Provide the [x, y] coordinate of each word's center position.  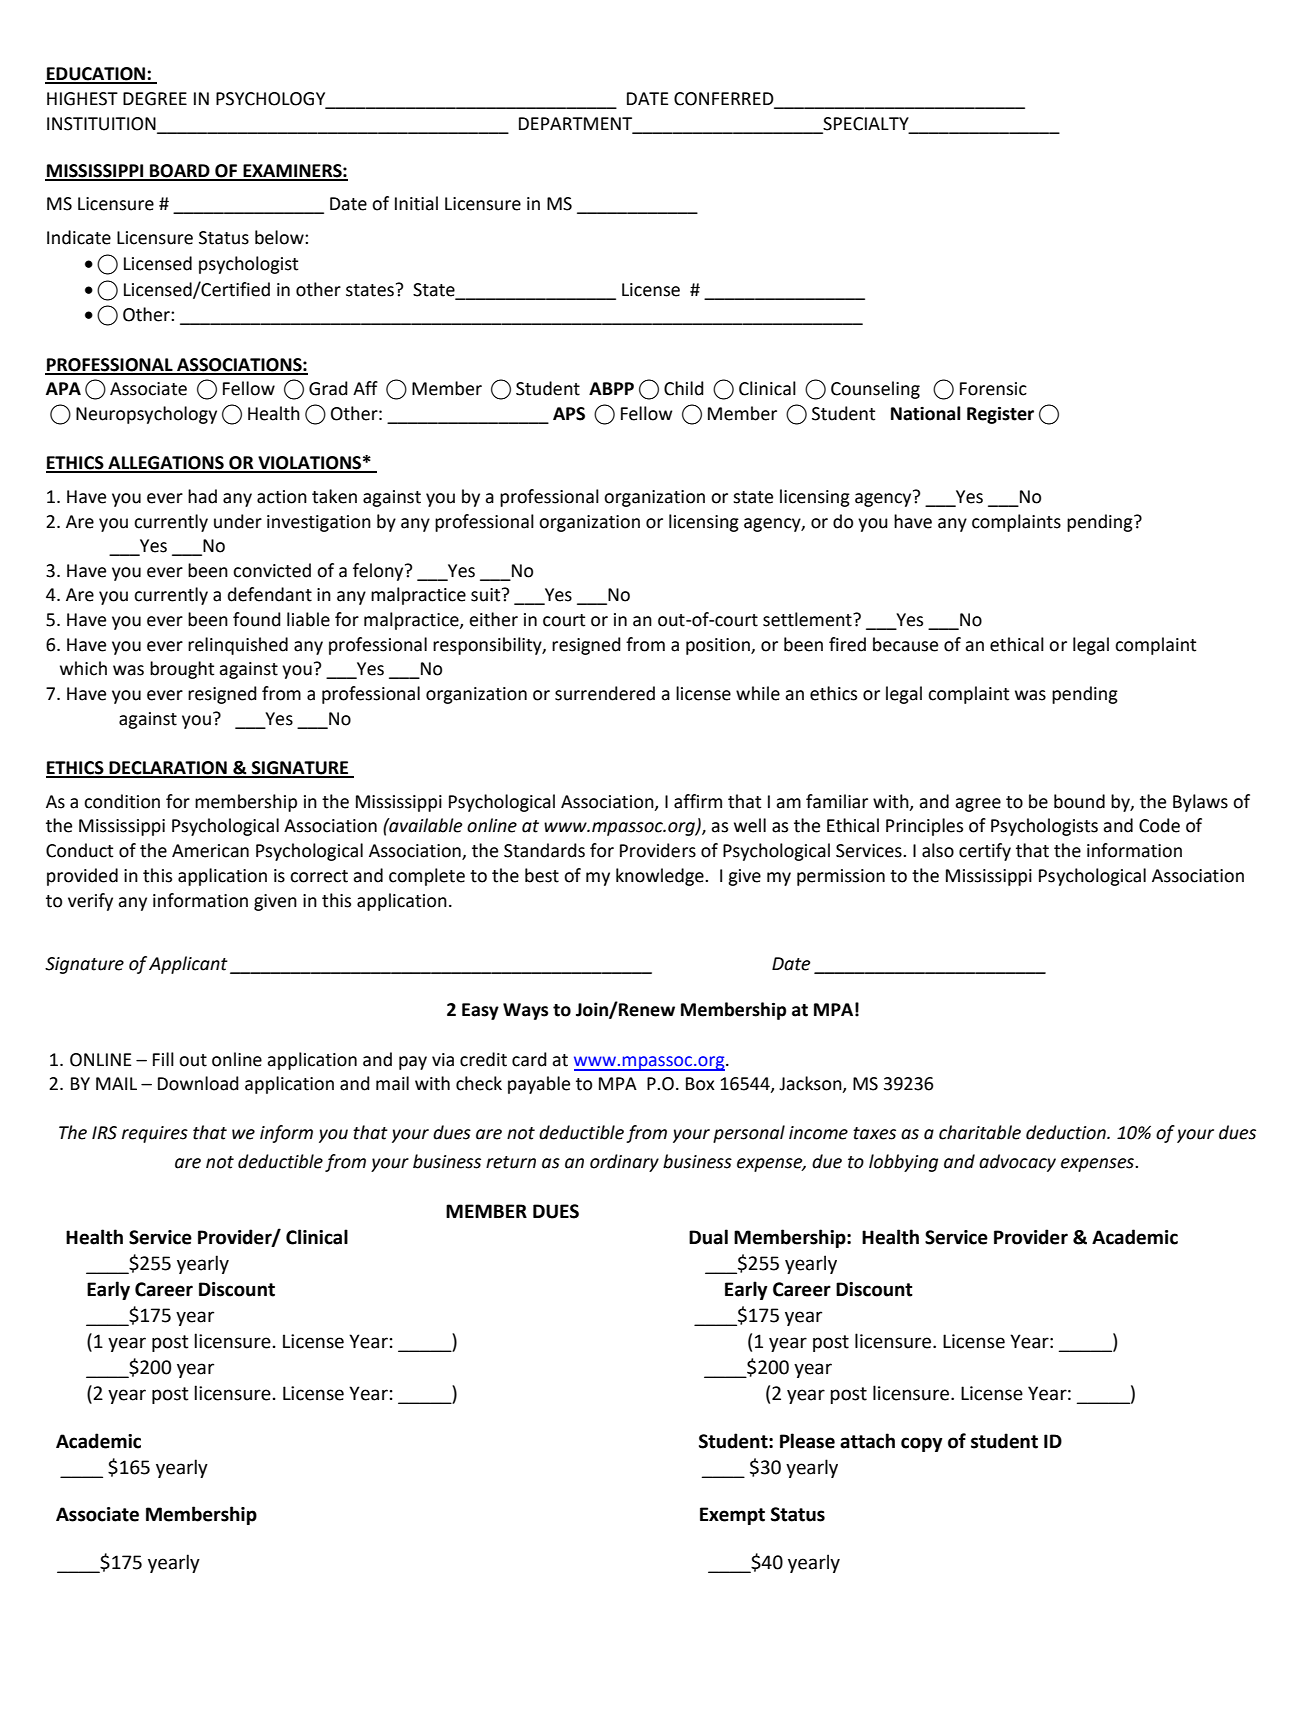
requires [155, 1134]
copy [922, 1444]
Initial [416, 203]
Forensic [993, 389]
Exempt [732, 1516]
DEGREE [155, 99]
